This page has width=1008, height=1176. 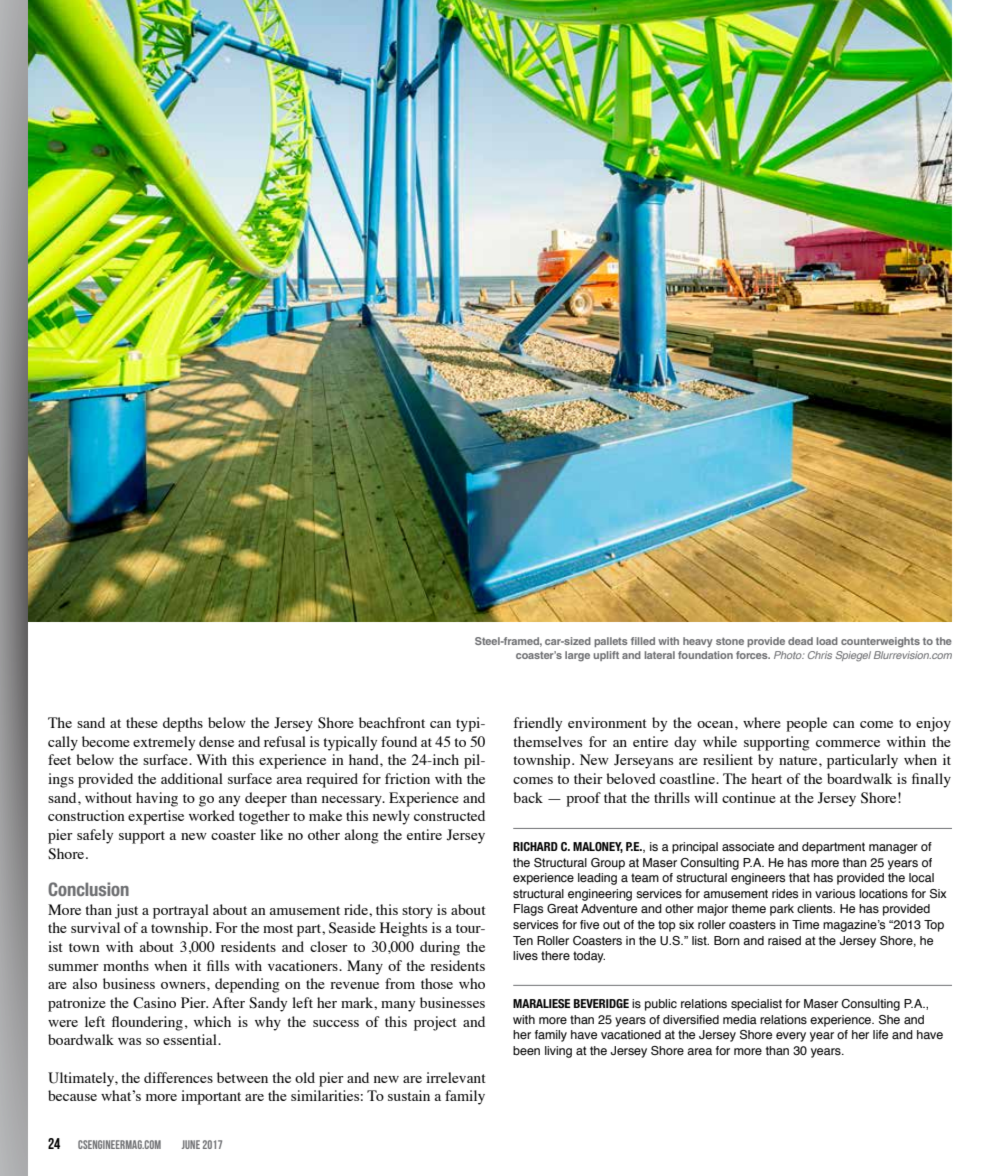 I want to click on Flags, so click(x=528, y=910).
